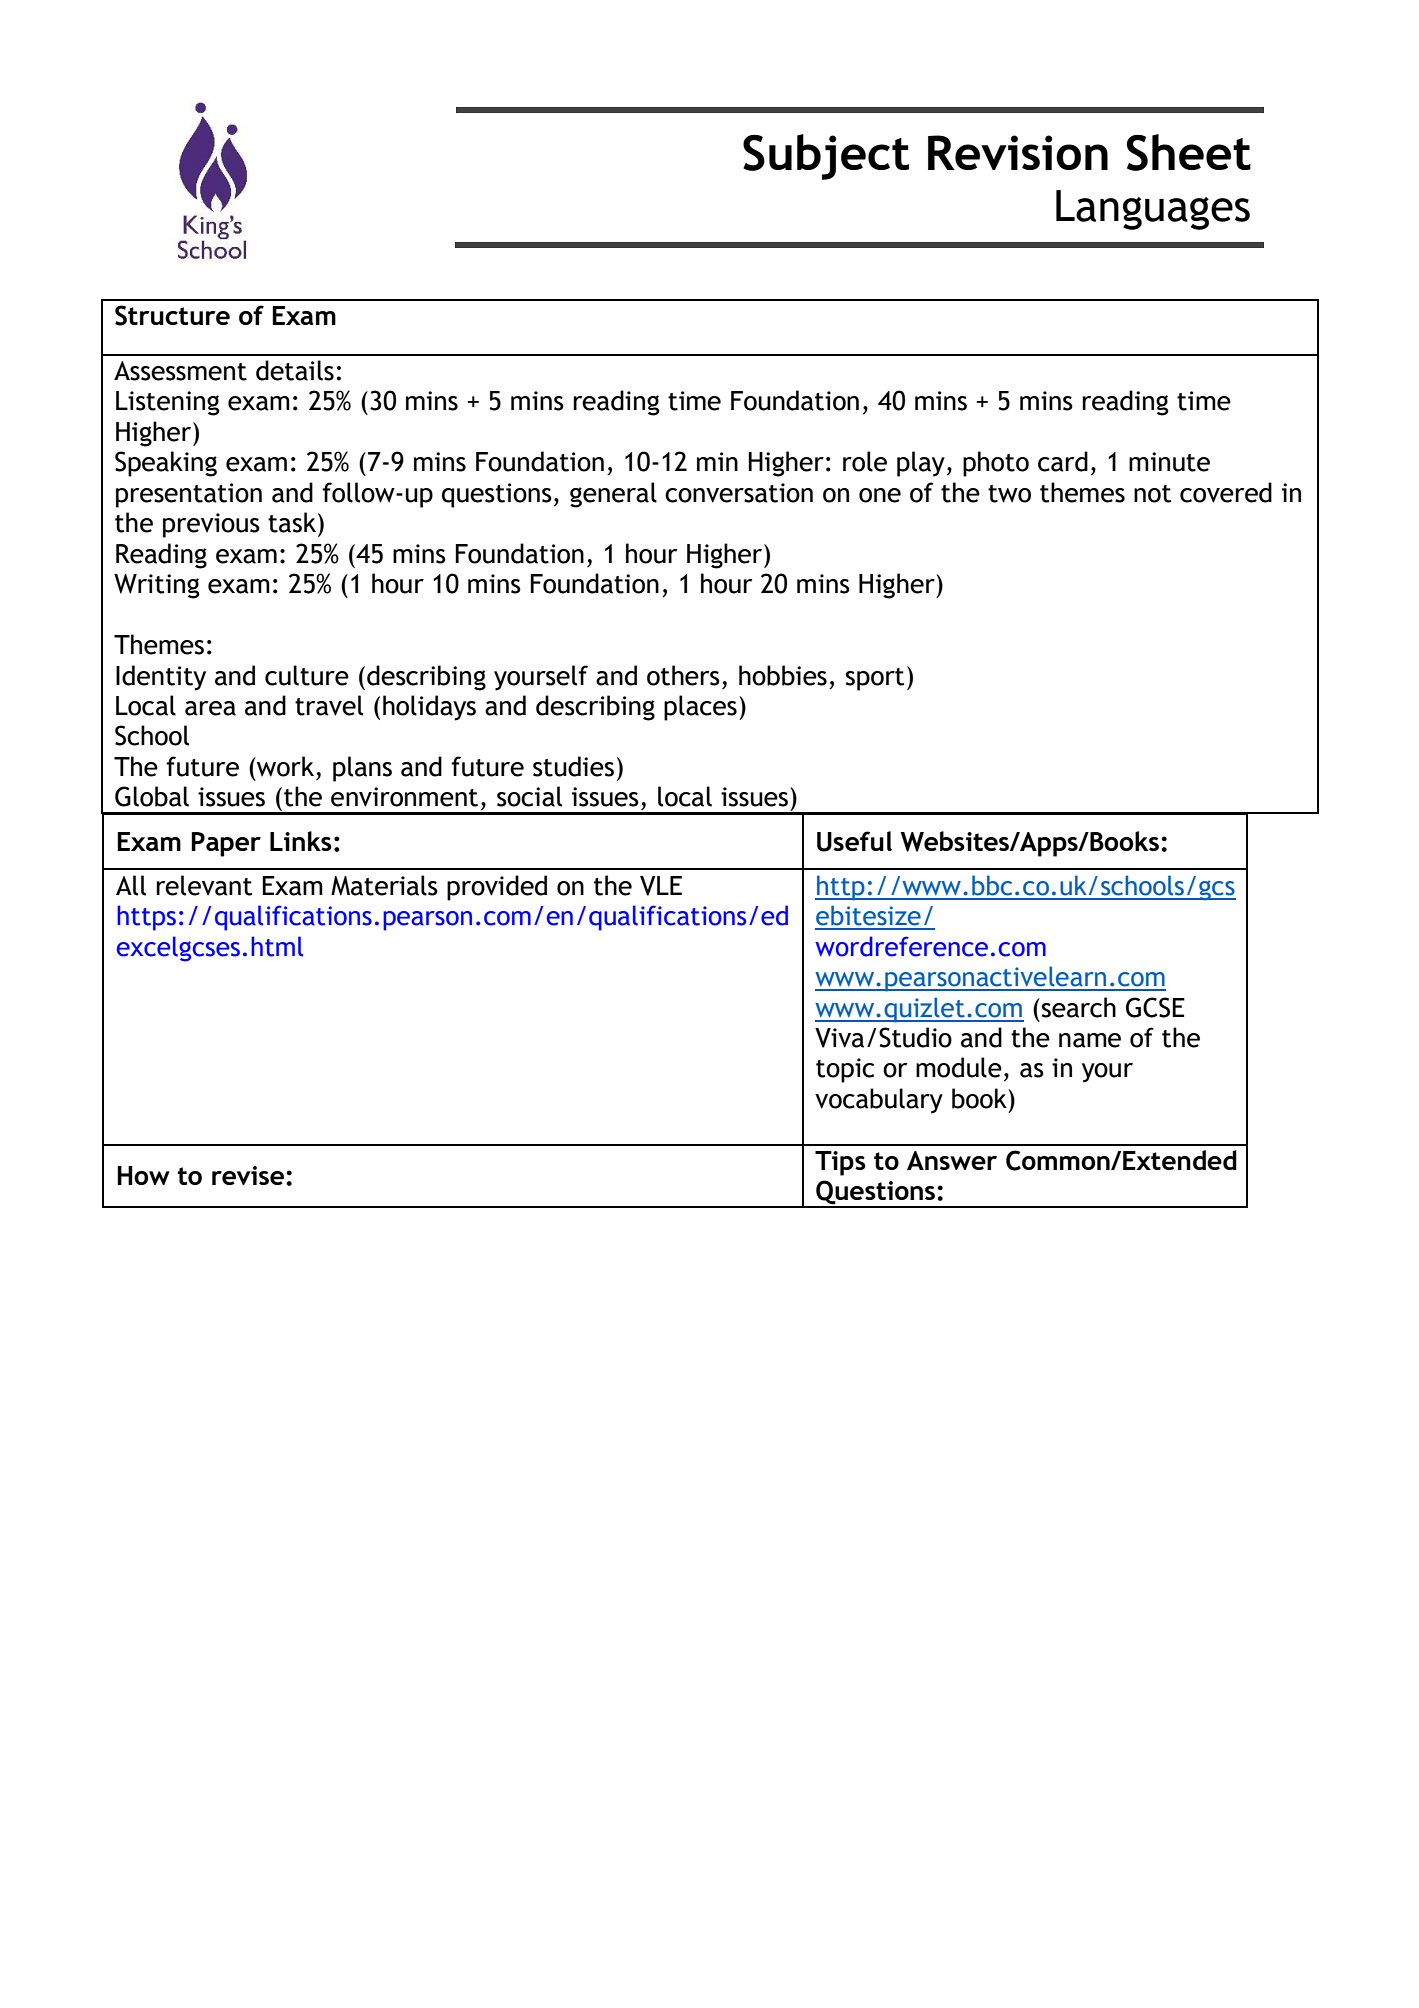 This document has width=1419, height=2008. I want to click on not, so click(1152, 494).
